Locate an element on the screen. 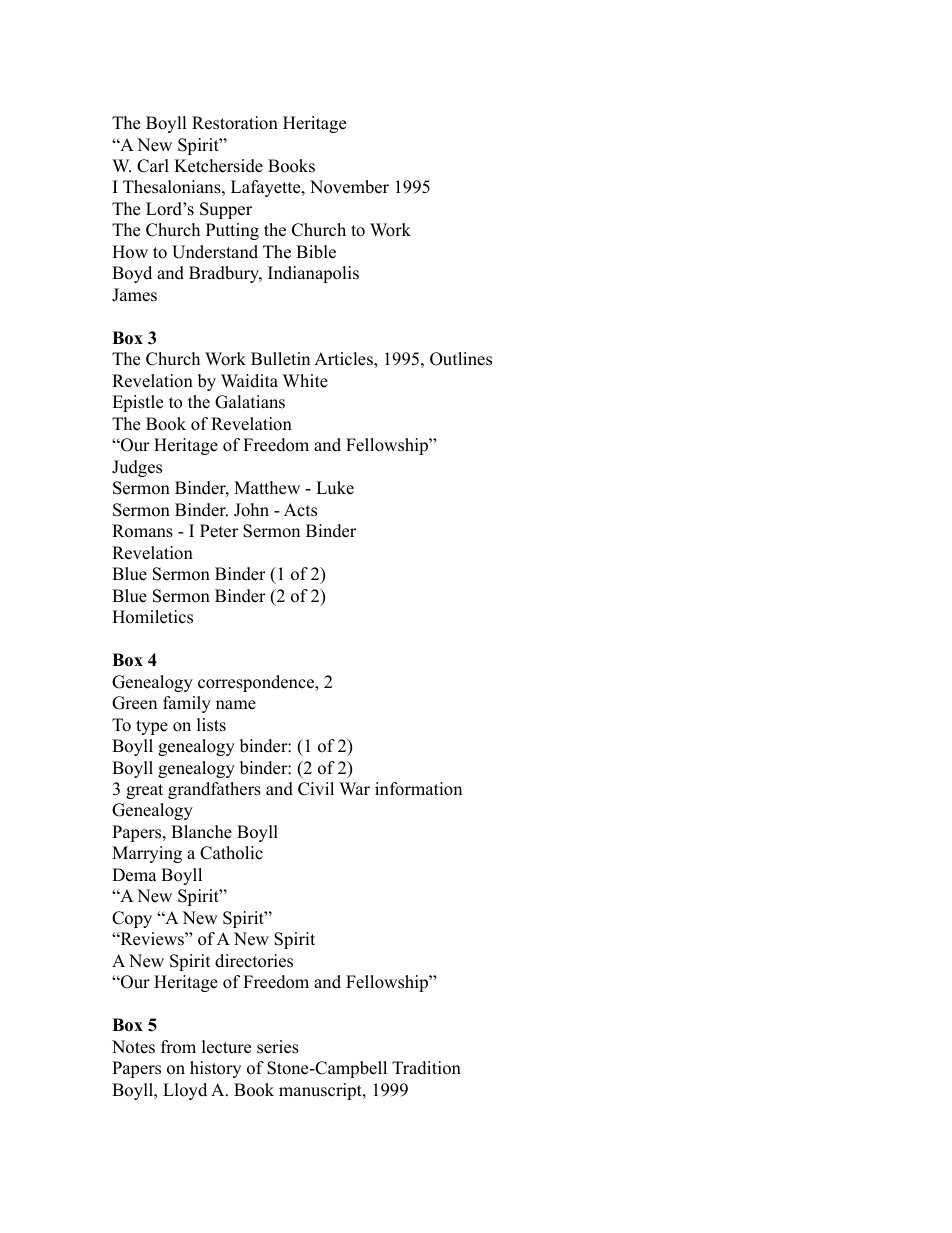  Matthew is located at coordinates (267, 488).
